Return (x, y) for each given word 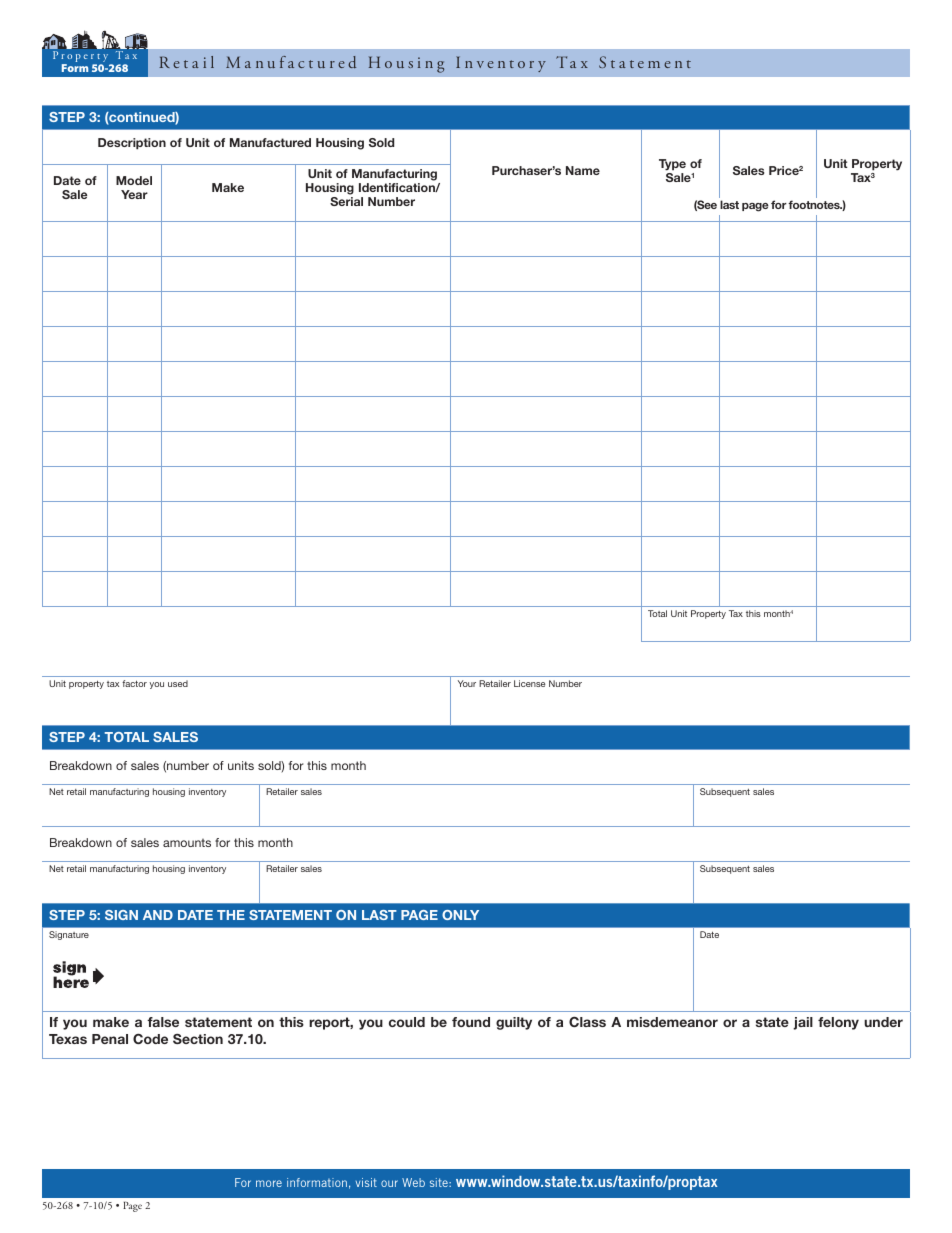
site (440, 1182)
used (178, 683)
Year (134, 194)
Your (467, 683)
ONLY (460, 915)
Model (134, 180)
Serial (346, 201)
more (269, 1183)
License (529, 683)
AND (158, 915)
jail (803, 1023)
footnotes (815, 204)
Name (583, 170)
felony (838, 1023)
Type (672, 165)
